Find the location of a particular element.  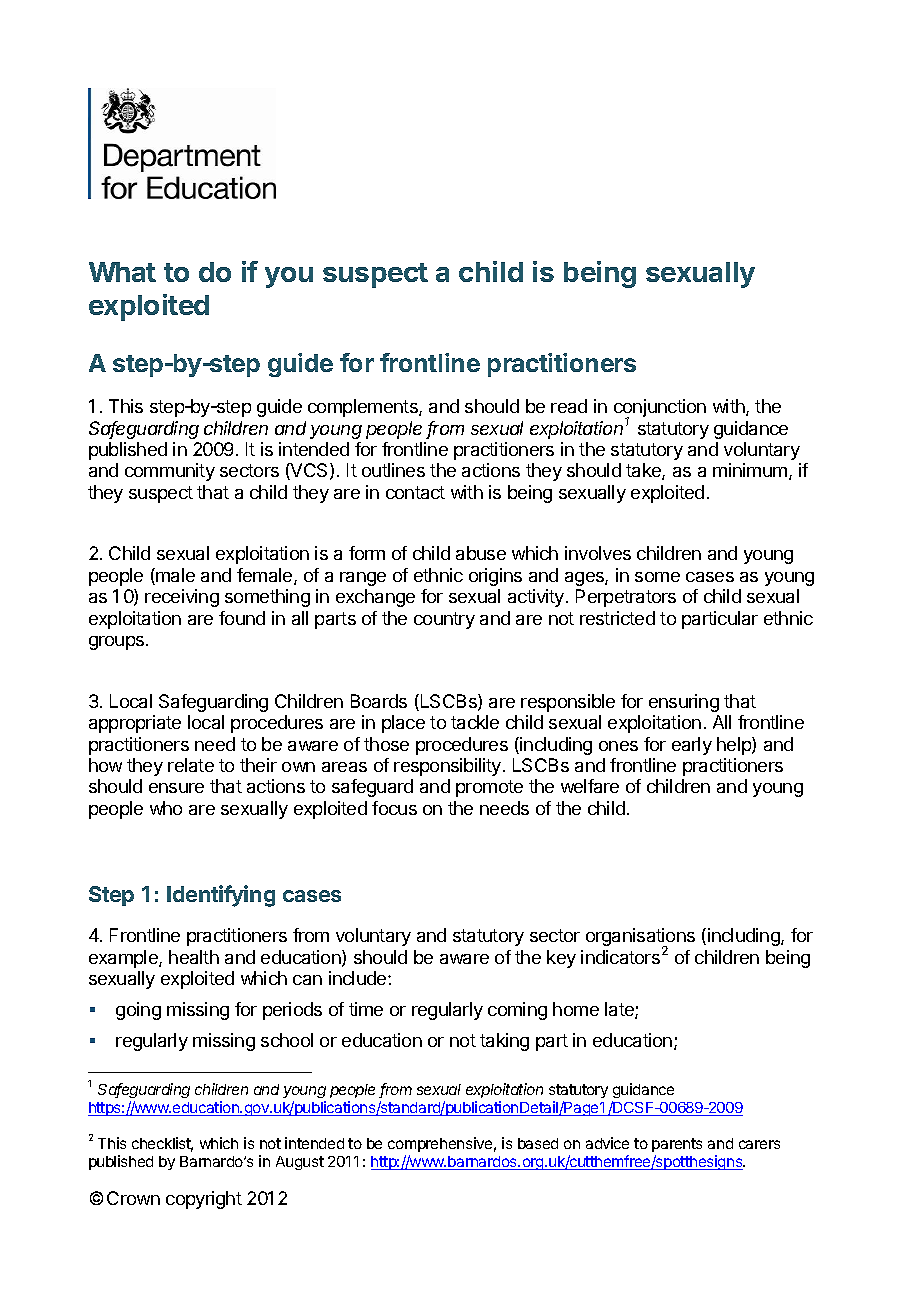

early is located at coordinates (692, 746).
